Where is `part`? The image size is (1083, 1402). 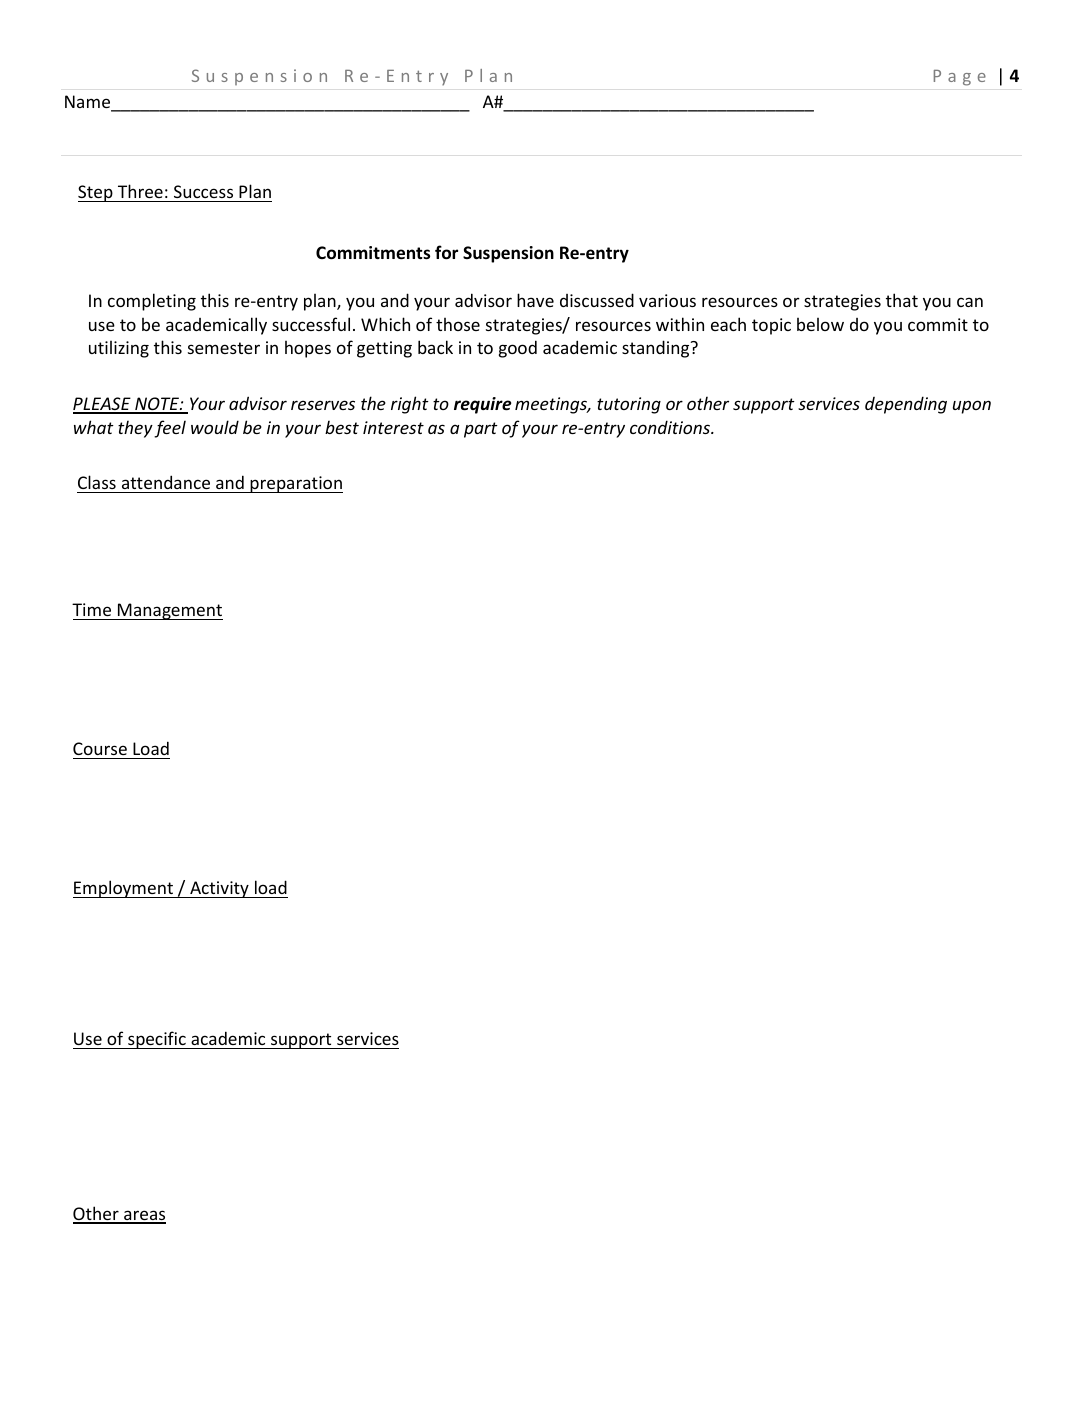
part is located at coordinates (481, 430).
